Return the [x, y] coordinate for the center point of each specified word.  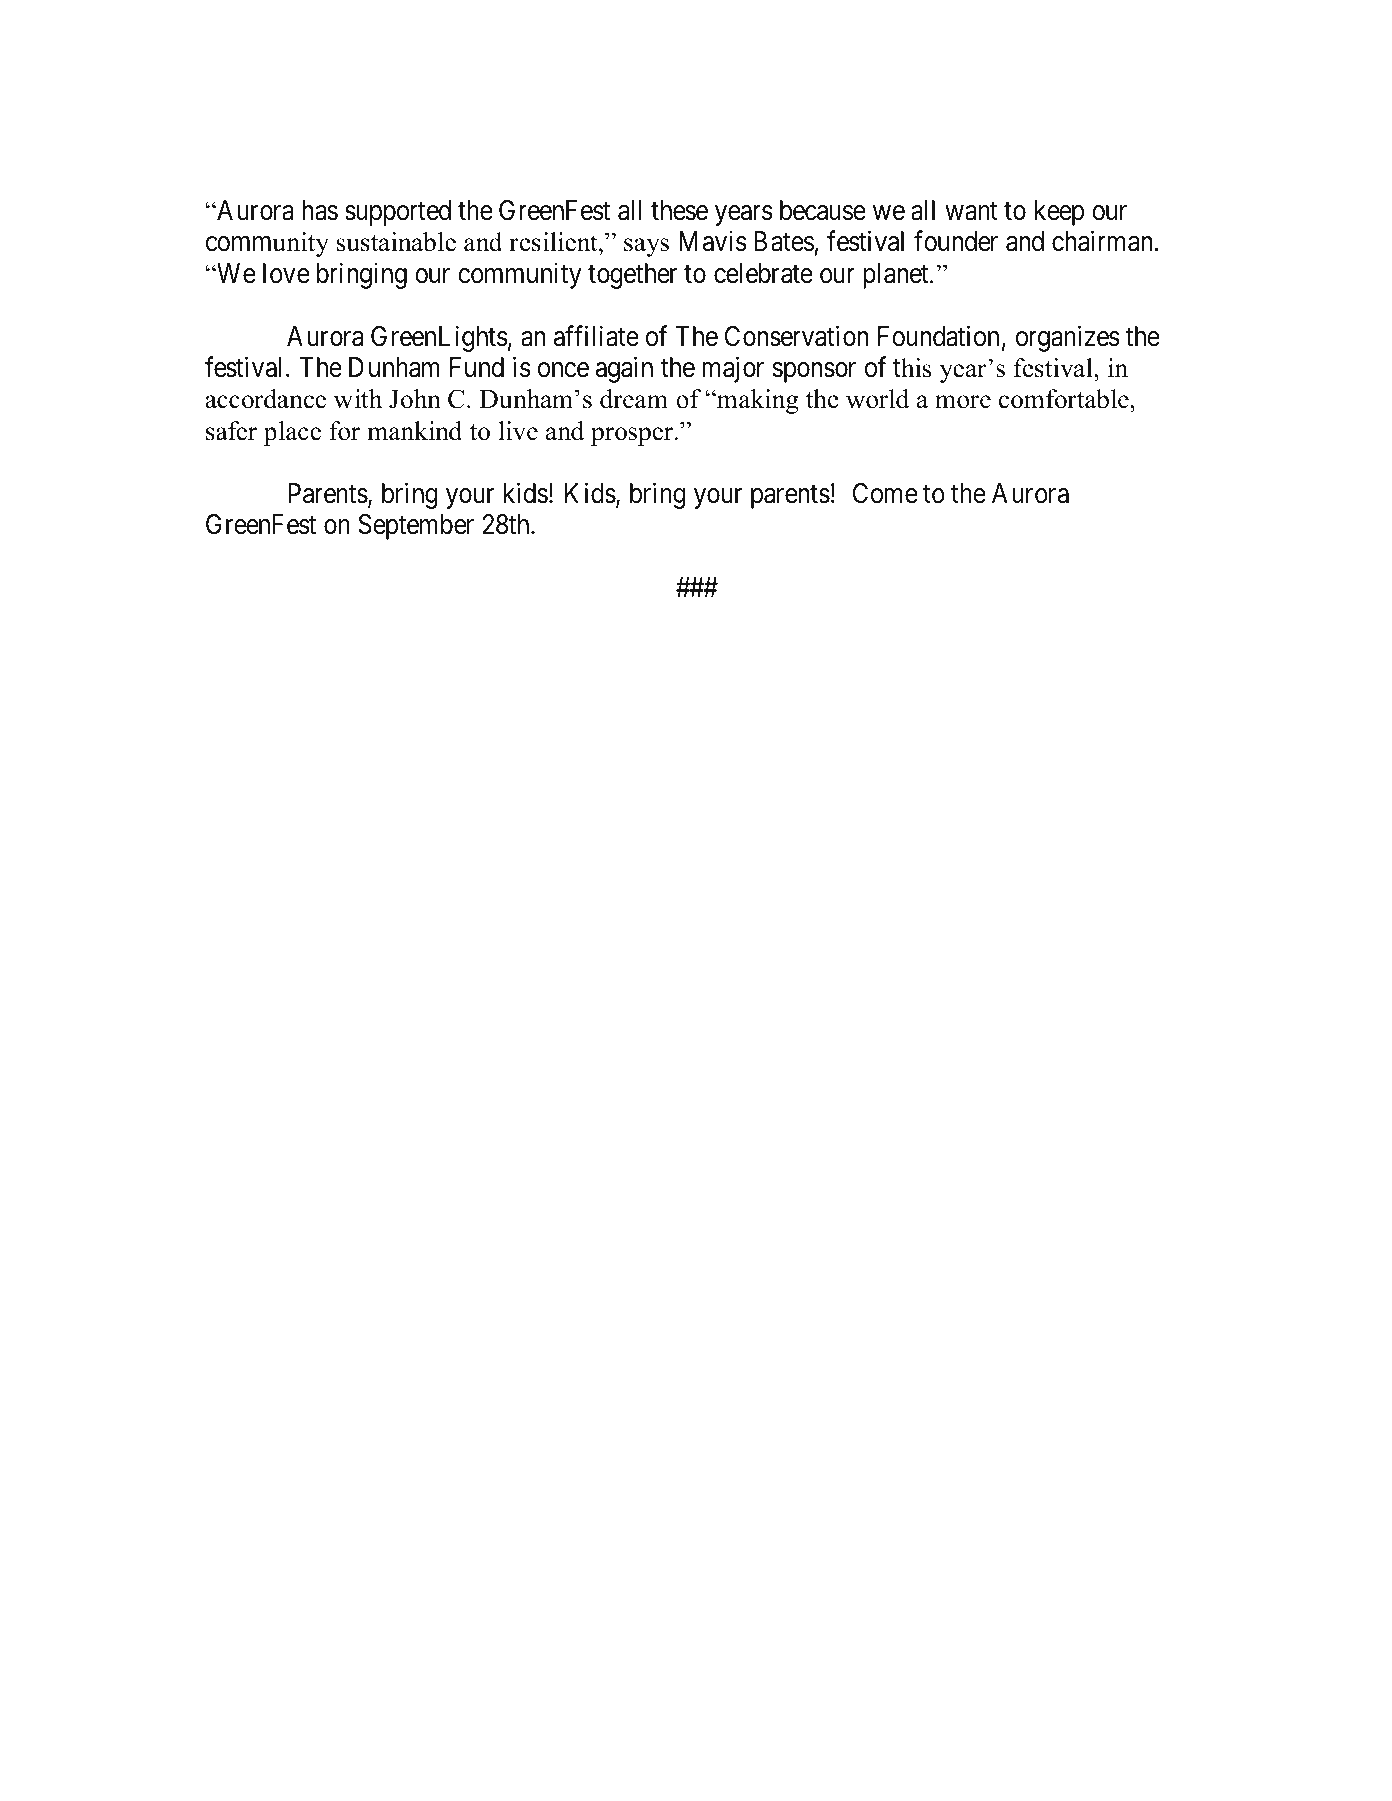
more [963, 402]
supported [398, 213]
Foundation [938, 336]
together [632, 276]
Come [885, 493]
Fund [477, 367]
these [679, 210]
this [912, 368]
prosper [633, 436]
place [292, 433]
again [624, 369]
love [286, 273]
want [971, 211]
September [416, 527]
